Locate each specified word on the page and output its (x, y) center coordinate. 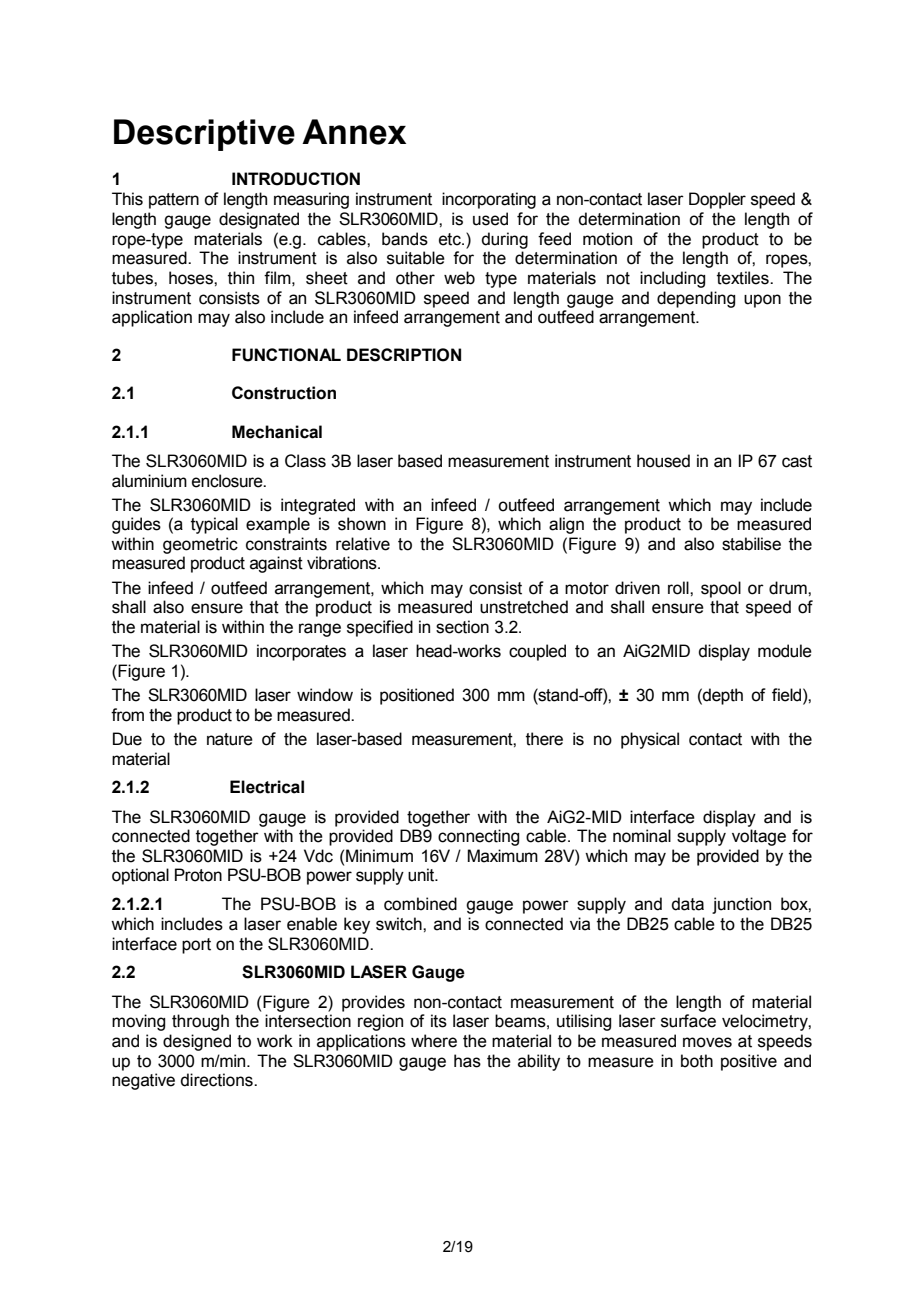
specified (380, 628)
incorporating (489, 200)
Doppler (717, 200)
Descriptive (204, 135)
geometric (200, 545)
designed (197, 1042)
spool (721, 589)
